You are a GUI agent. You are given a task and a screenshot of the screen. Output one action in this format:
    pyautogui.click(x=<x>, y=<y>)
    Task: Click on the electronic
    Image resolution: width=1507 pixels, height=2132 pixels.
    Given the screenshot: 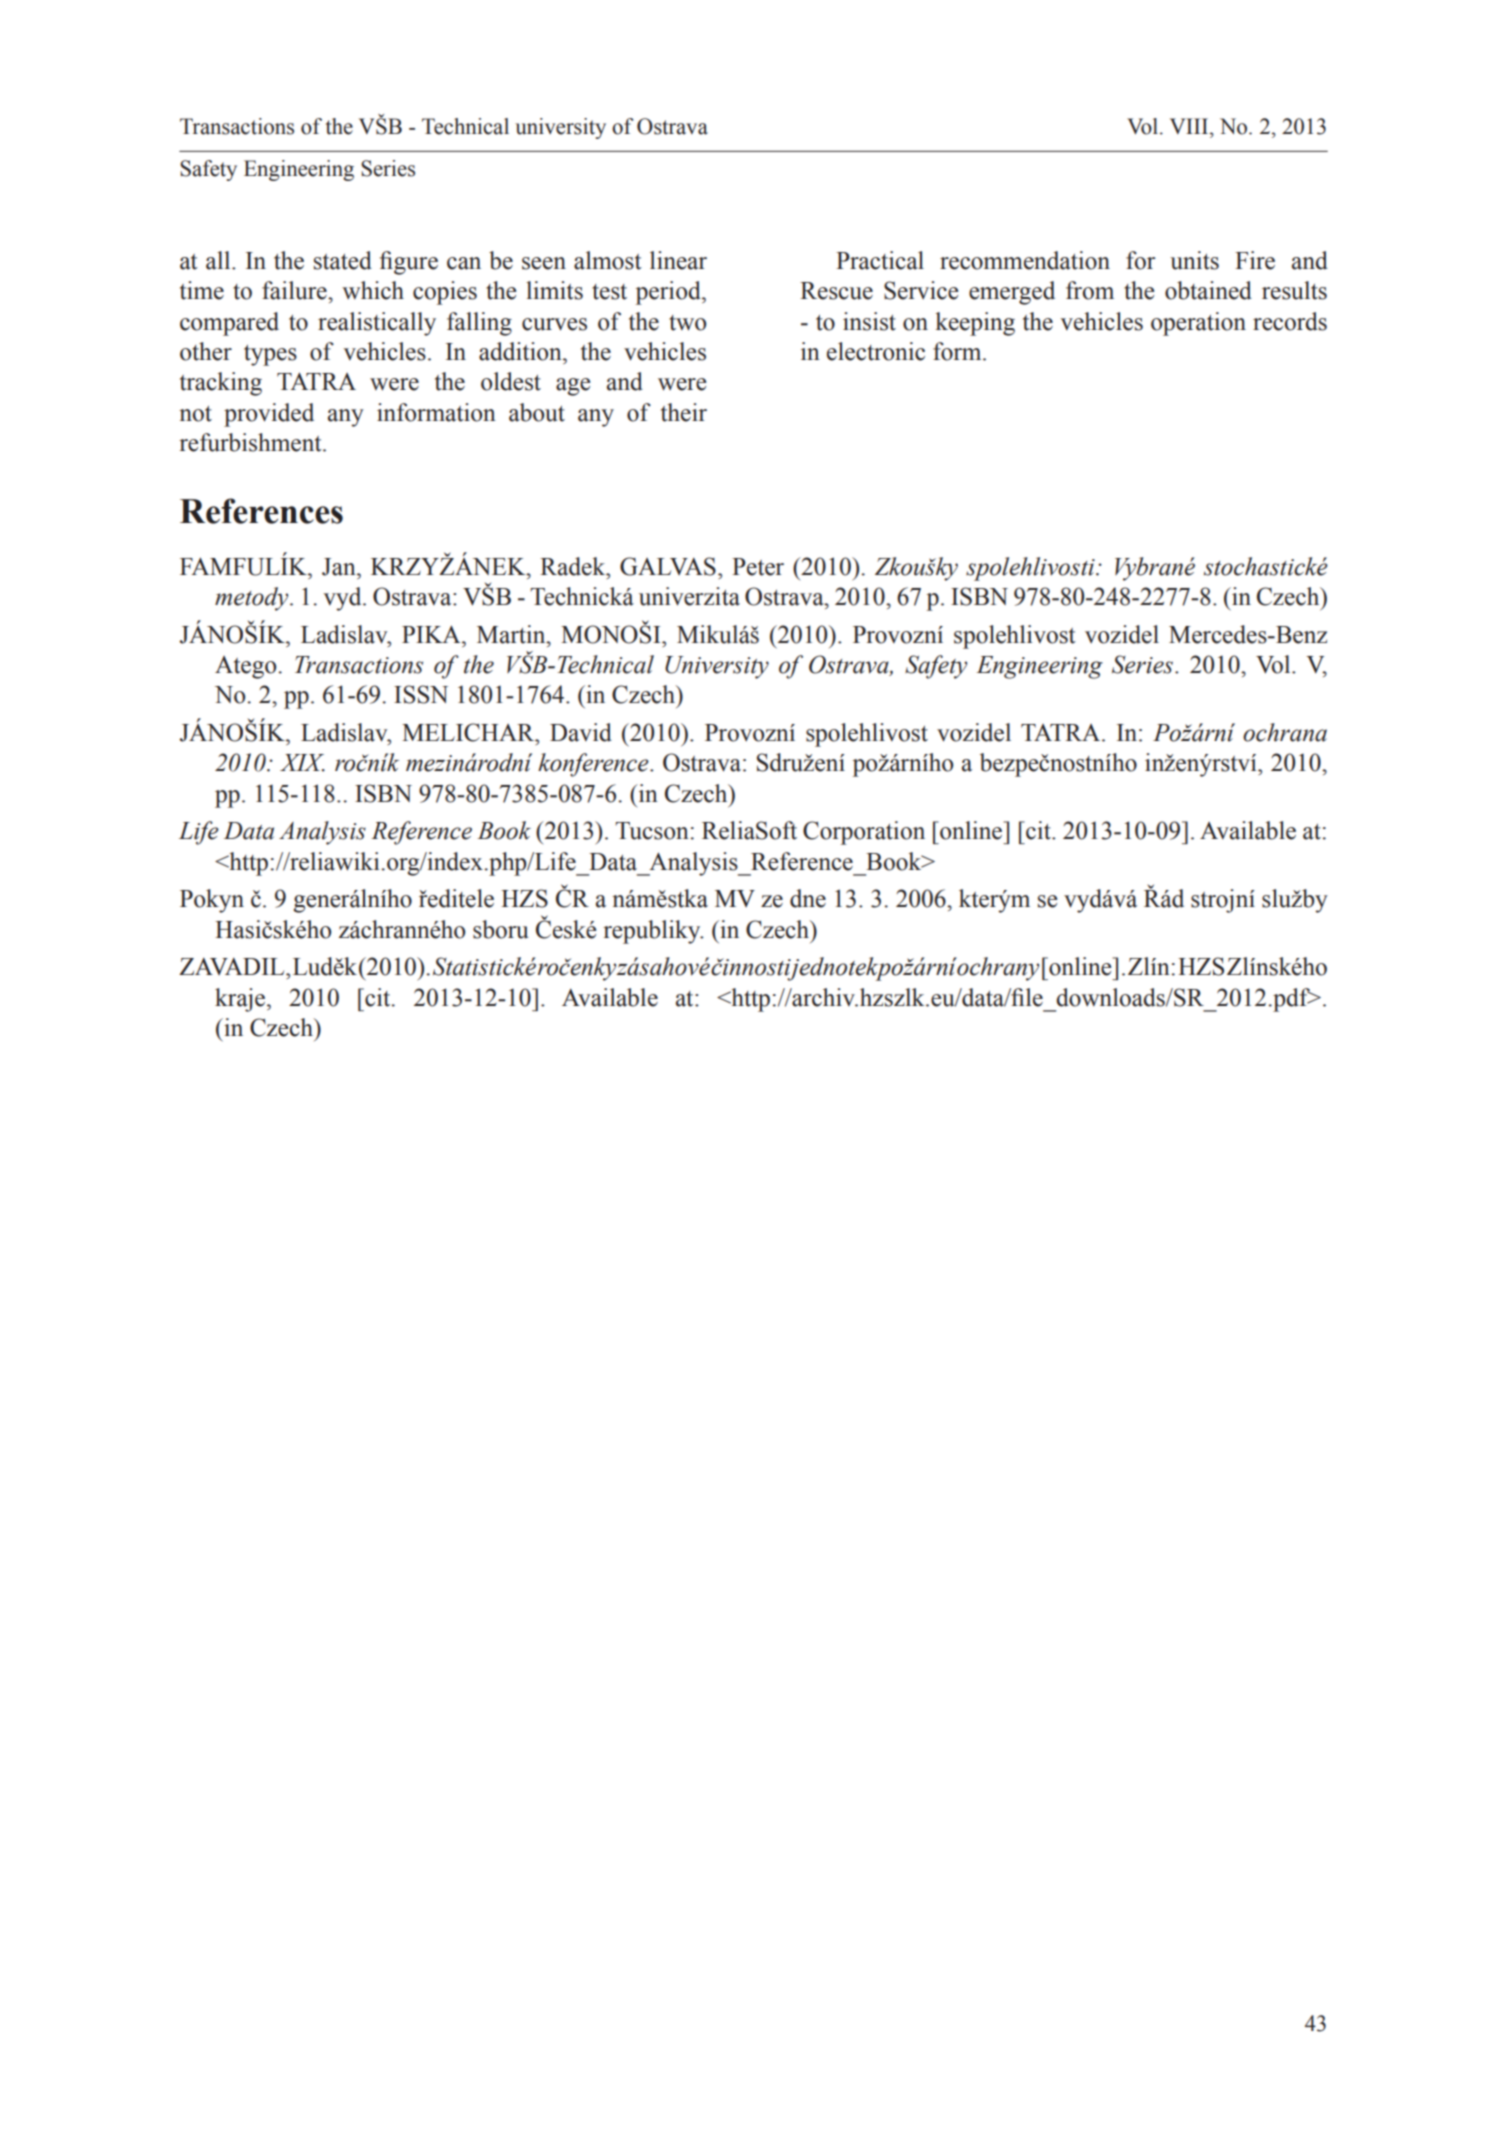 What is the action you would take?
    pyautogui.click(x=876, y=351)
